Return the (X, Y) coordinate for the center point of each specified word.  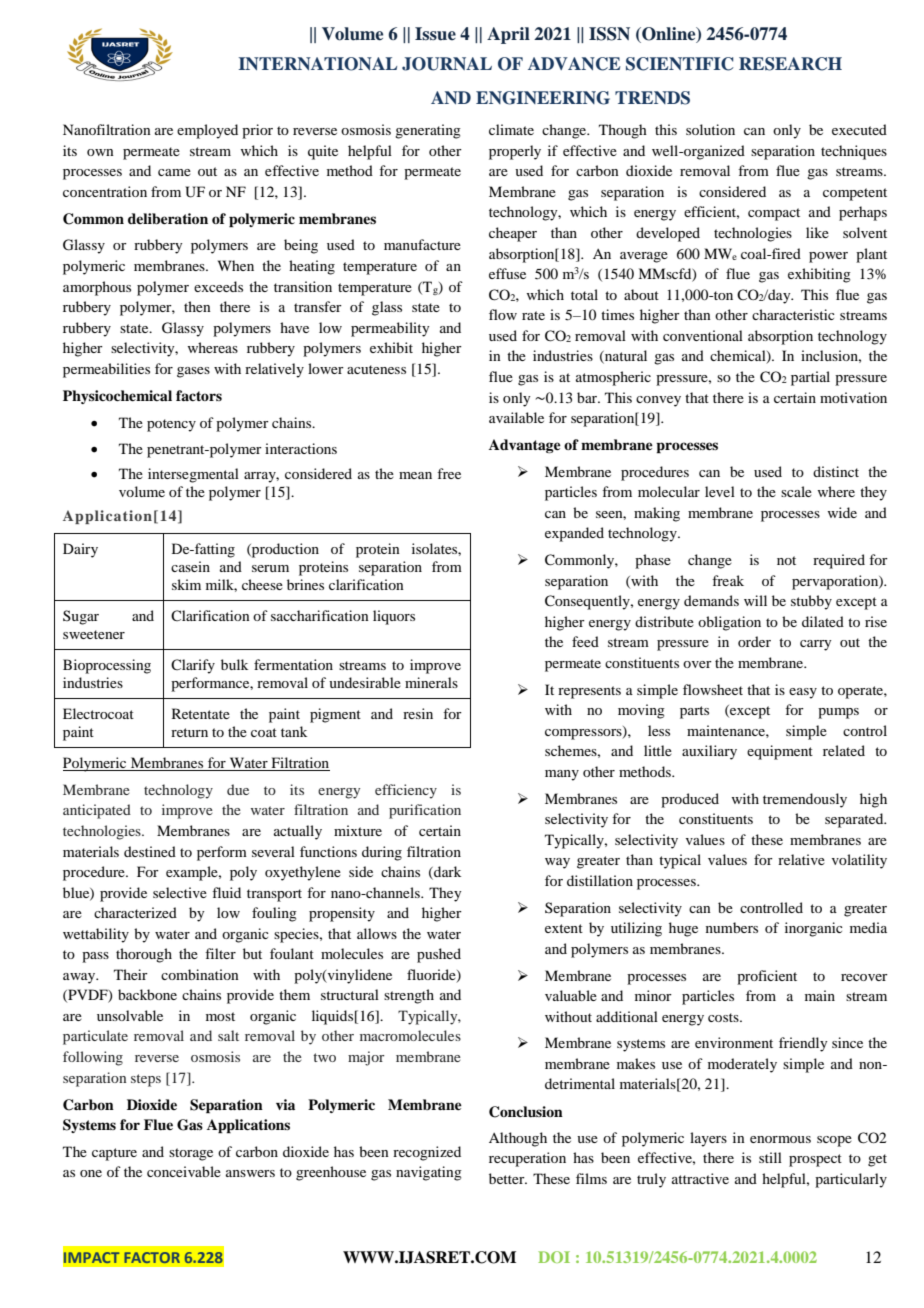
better (508, 1178)
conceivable (184, 1171)
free (449, 473)
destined (150, 851)
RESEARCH (790, 64)
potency (171, 425)
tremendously (805, 800)
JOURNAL (447, 64)
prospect (815, 1160)
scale (796, 491)
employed (207, 131)
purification (425, 811)
